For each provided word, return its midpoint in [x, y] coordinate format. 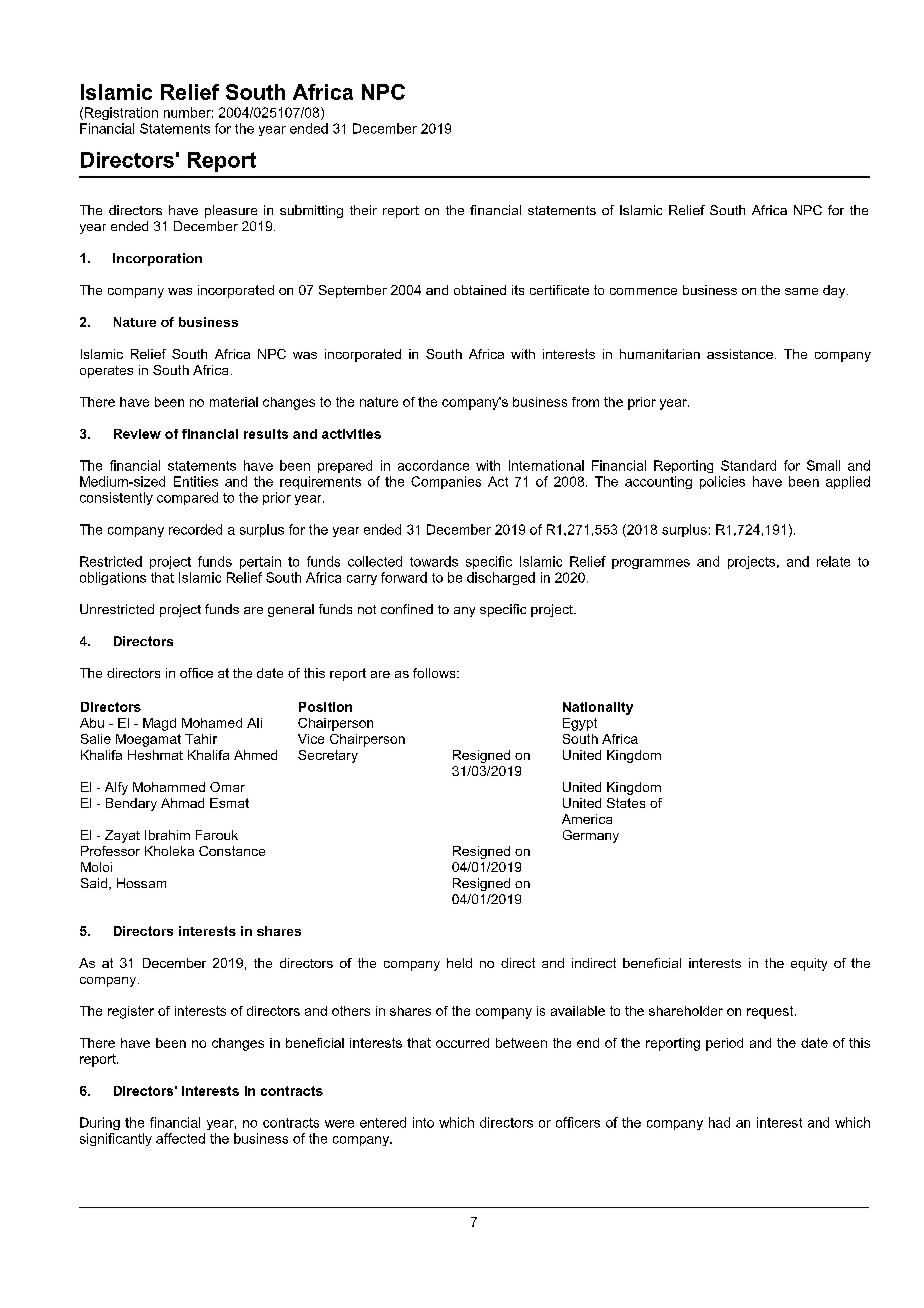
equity [809, 964]
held [459, 963]
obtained [480, 290]
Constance [232, 851]
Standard [748, 465]
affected [180, 1138]
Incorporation [157, 259]
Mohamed [212, 723]
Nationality [598, 708]
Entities [196, 481]
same [801, 291]
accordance [433, 465]
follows [435, 673]
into [423, 1122]
